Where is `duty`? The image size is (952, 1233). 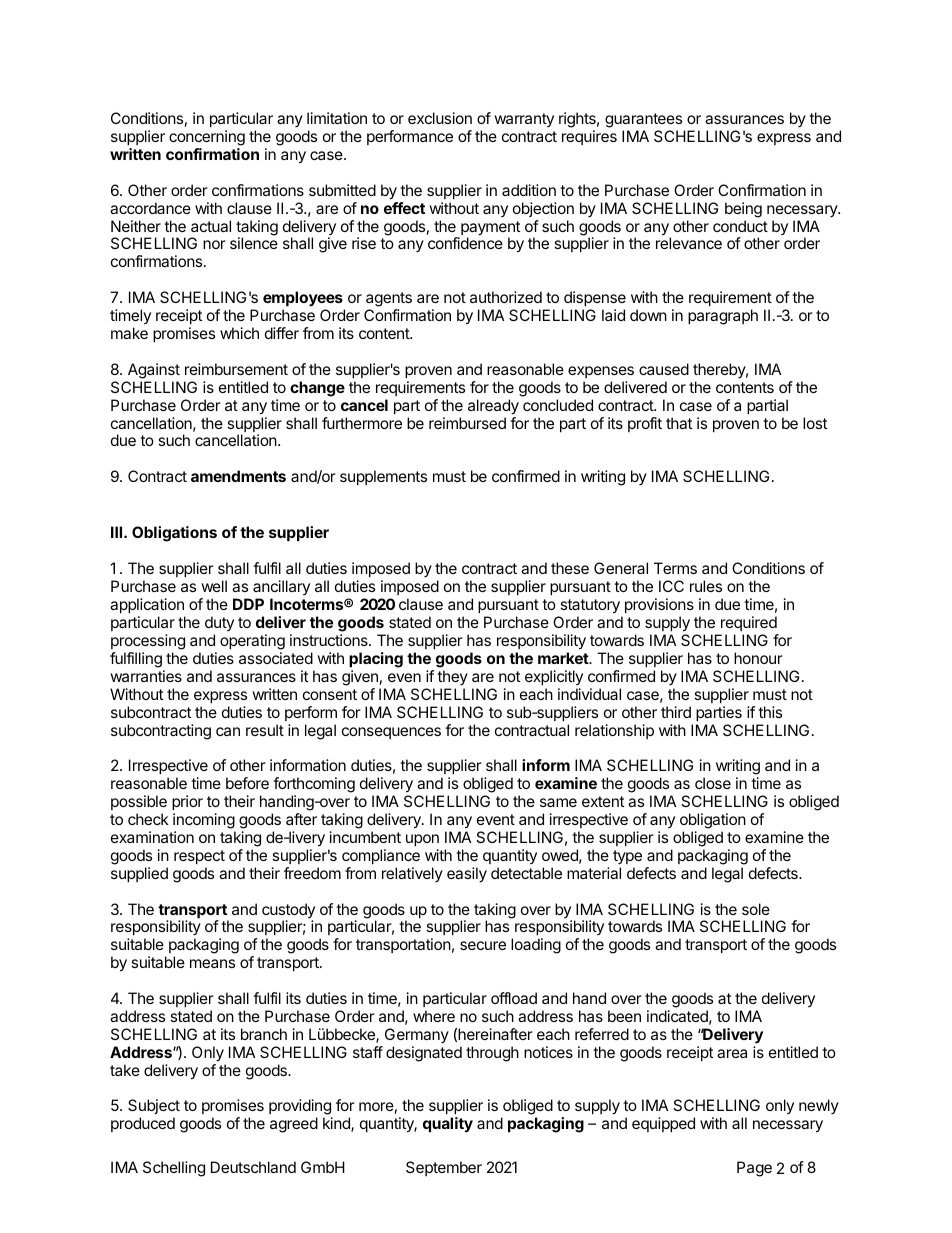
duty is located at coordinates (219, 623).
